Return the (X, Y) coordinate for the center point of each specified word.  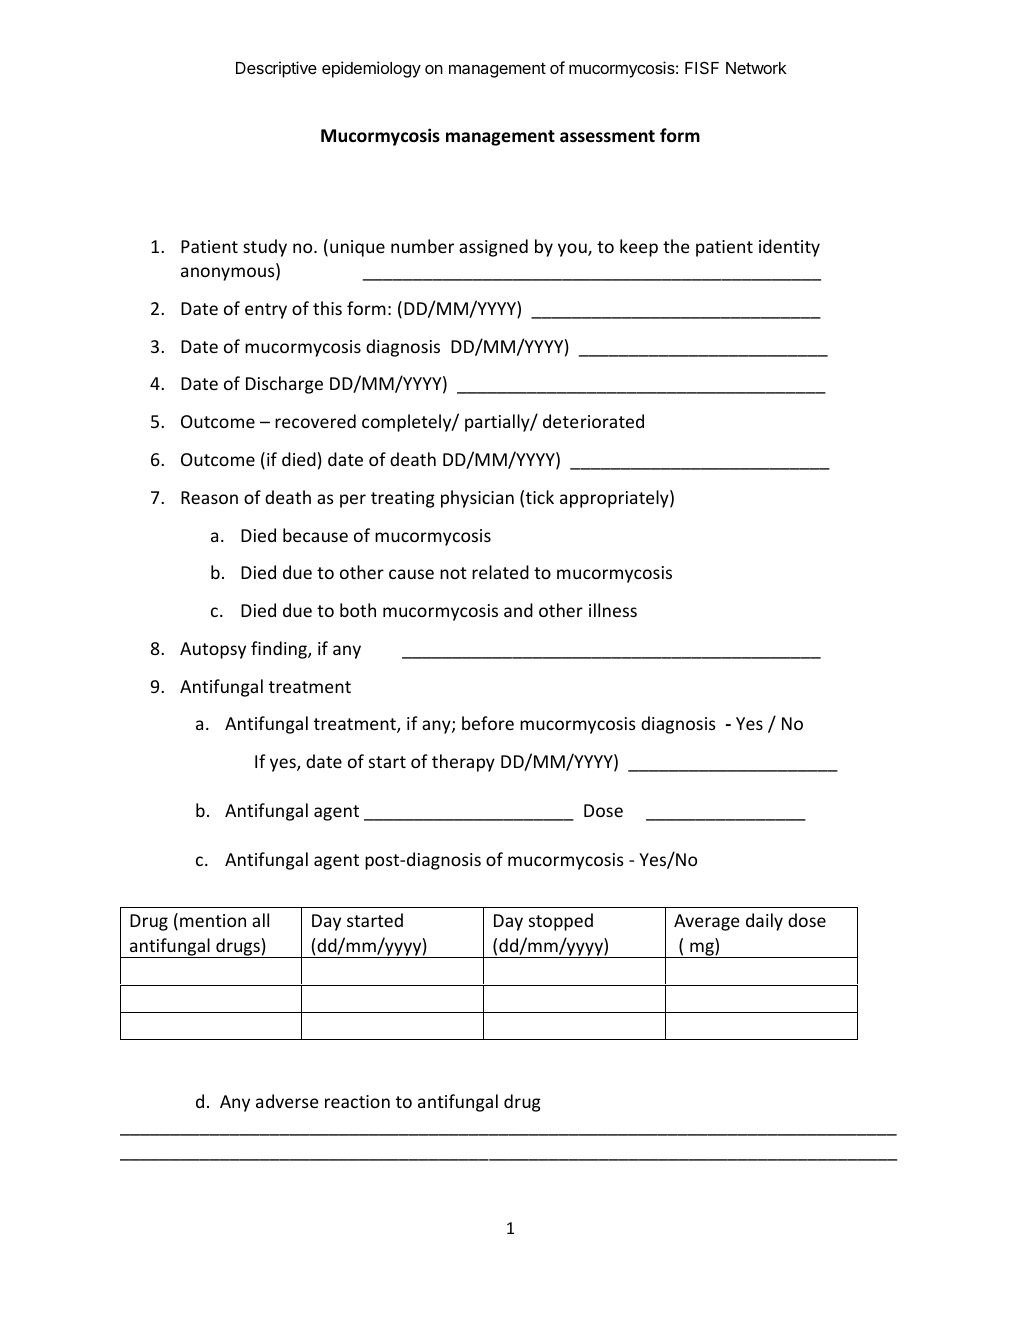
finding (280, 650)
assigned (493, 248)
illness (613, 610)
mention (213, 920)
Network (756, 68)
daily (764, 922)
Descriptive (276, 69)
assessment (607, 136)
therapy (463, 763)
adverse (287, 1101)
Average (707, 922)
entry (266, 311)
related (500, 572)
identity (789, 248)
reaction (357, 1101)
